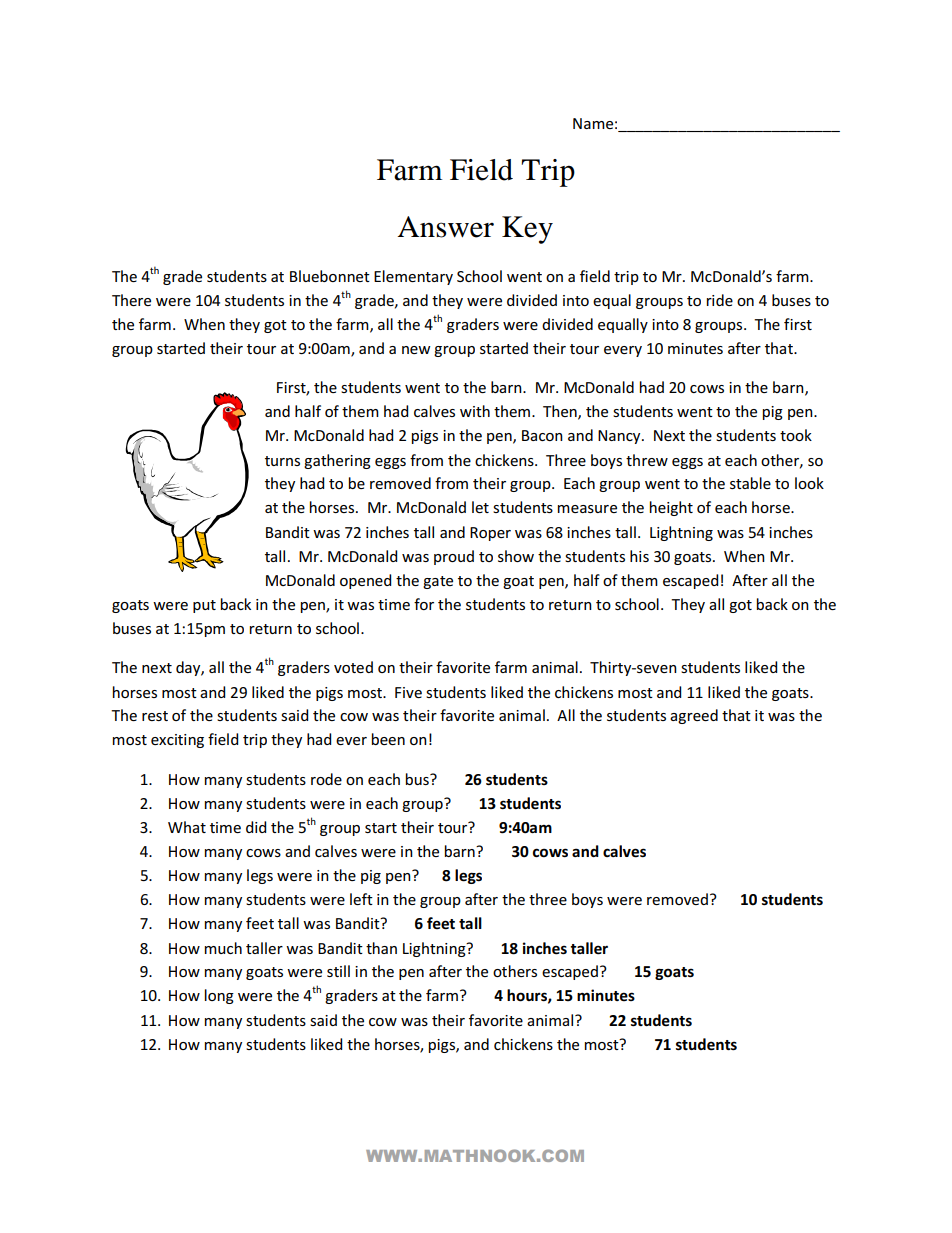 This screenshot has height=1233, width=952. Describe the element at coordinates (204, 606) in the screenshot. I see `put` at that location.
